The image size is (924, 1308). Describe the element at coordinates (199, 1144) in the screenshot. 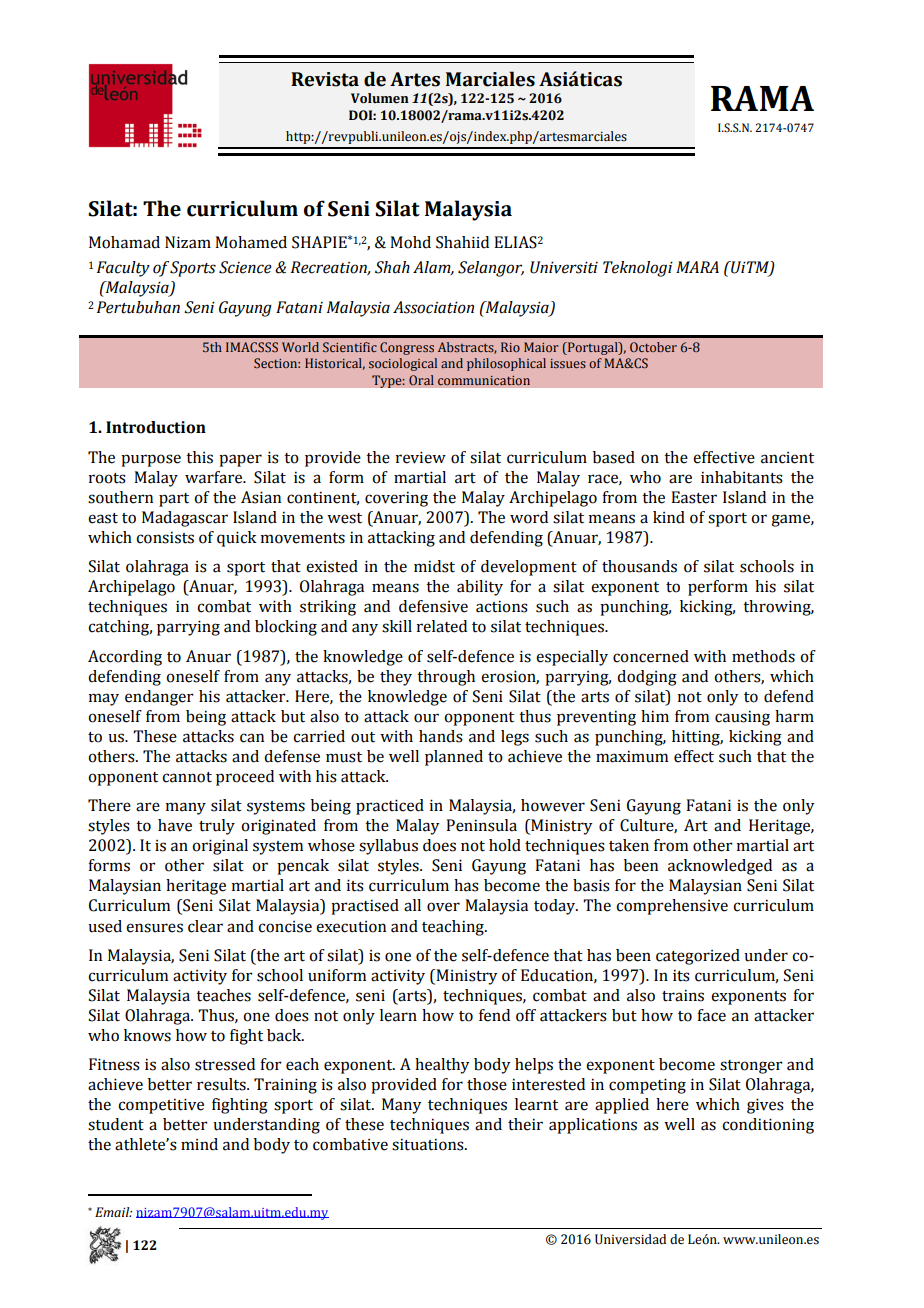

I see `mind` at that location.
